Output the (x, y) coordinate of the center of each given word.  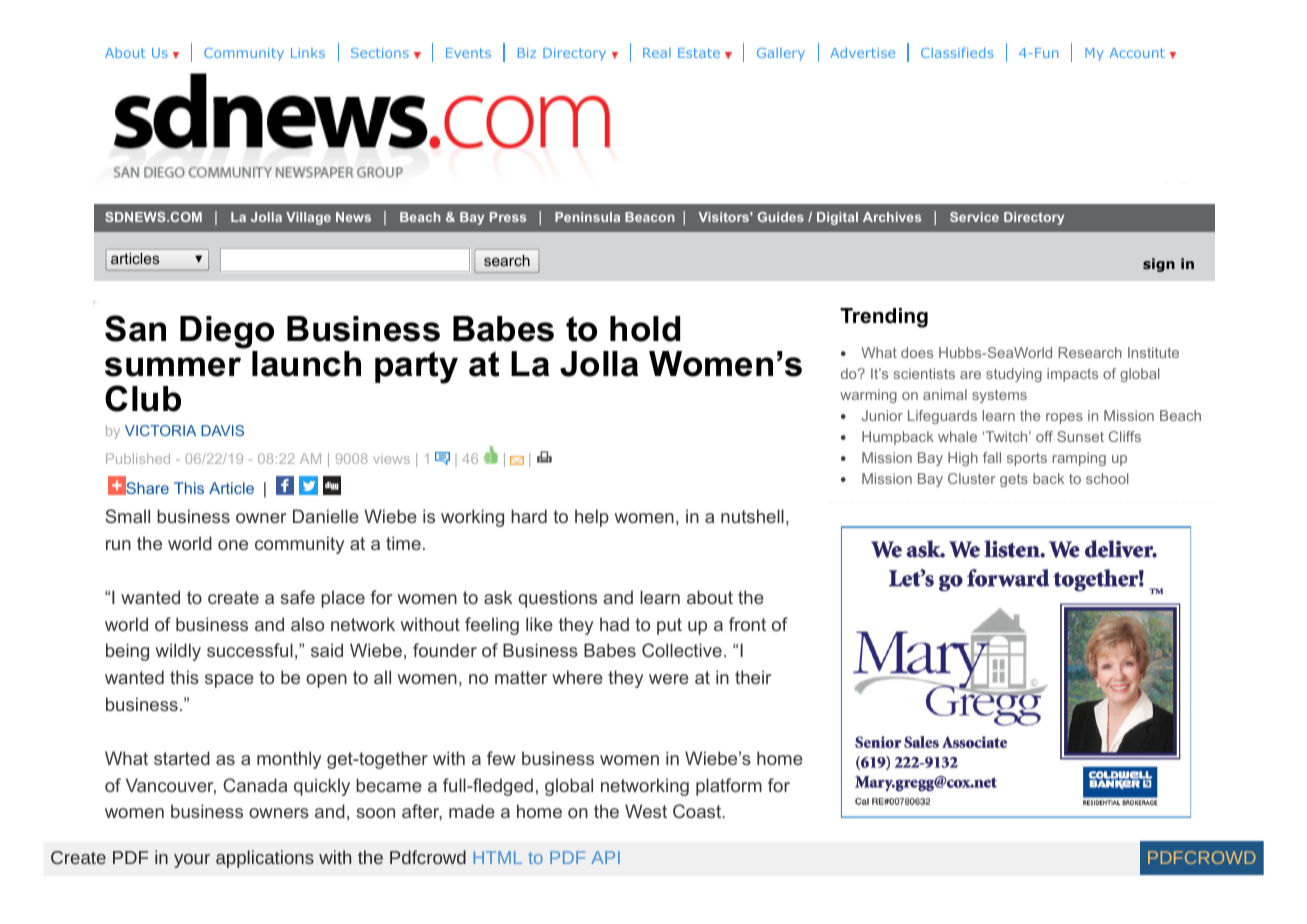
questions (557, 599)
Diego (227, 334)
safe (297, 597)
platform (729, 787)
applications (265, 859)
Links (308, 53)
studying (1014, 375)
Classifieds (957, 52)
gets (1014, 480)
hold (645, 329)
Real (657, 53)
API (605, 857)
